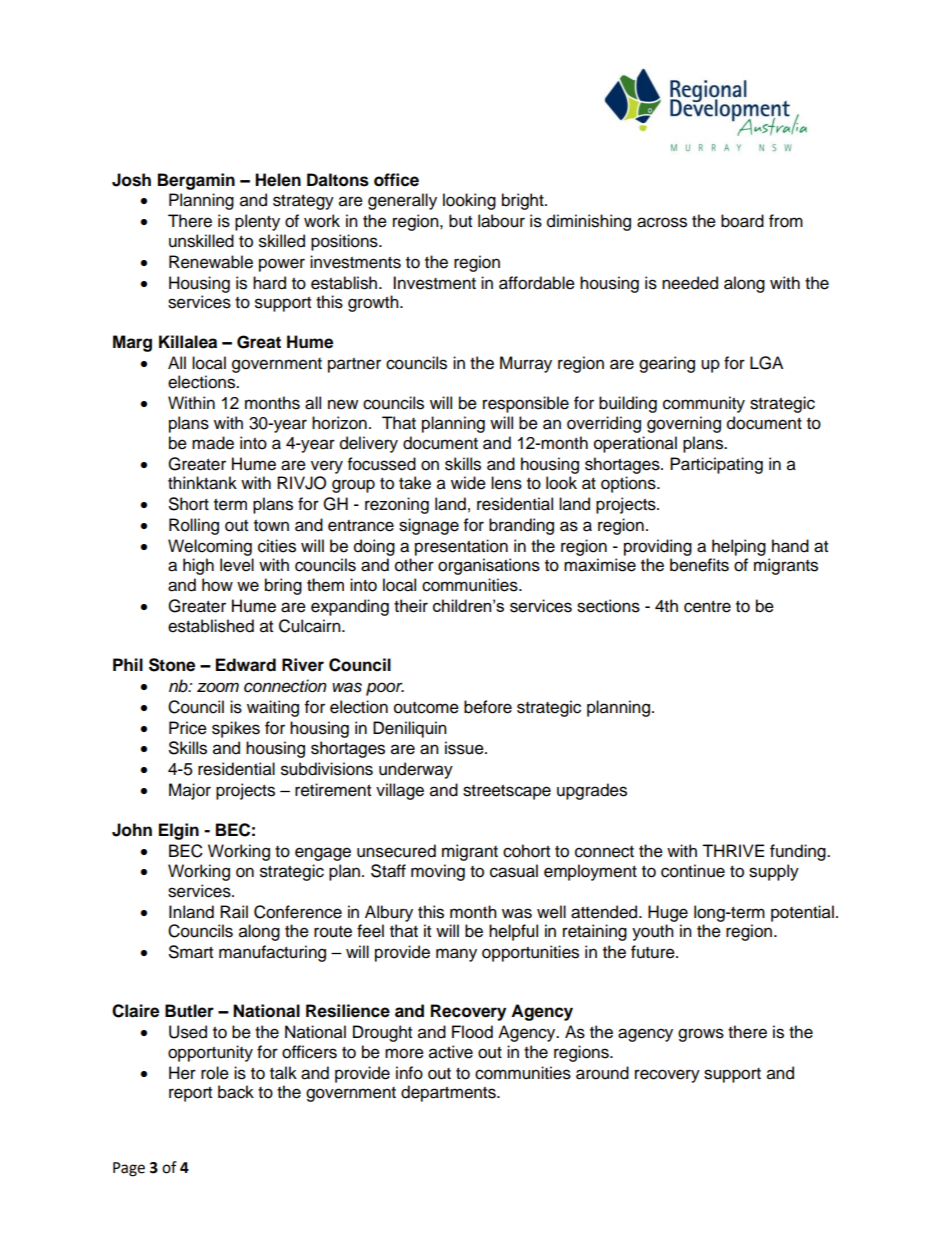 The height and width of the screenshot is (1233, 952). I want to click on Participating, so click(716, 465).
